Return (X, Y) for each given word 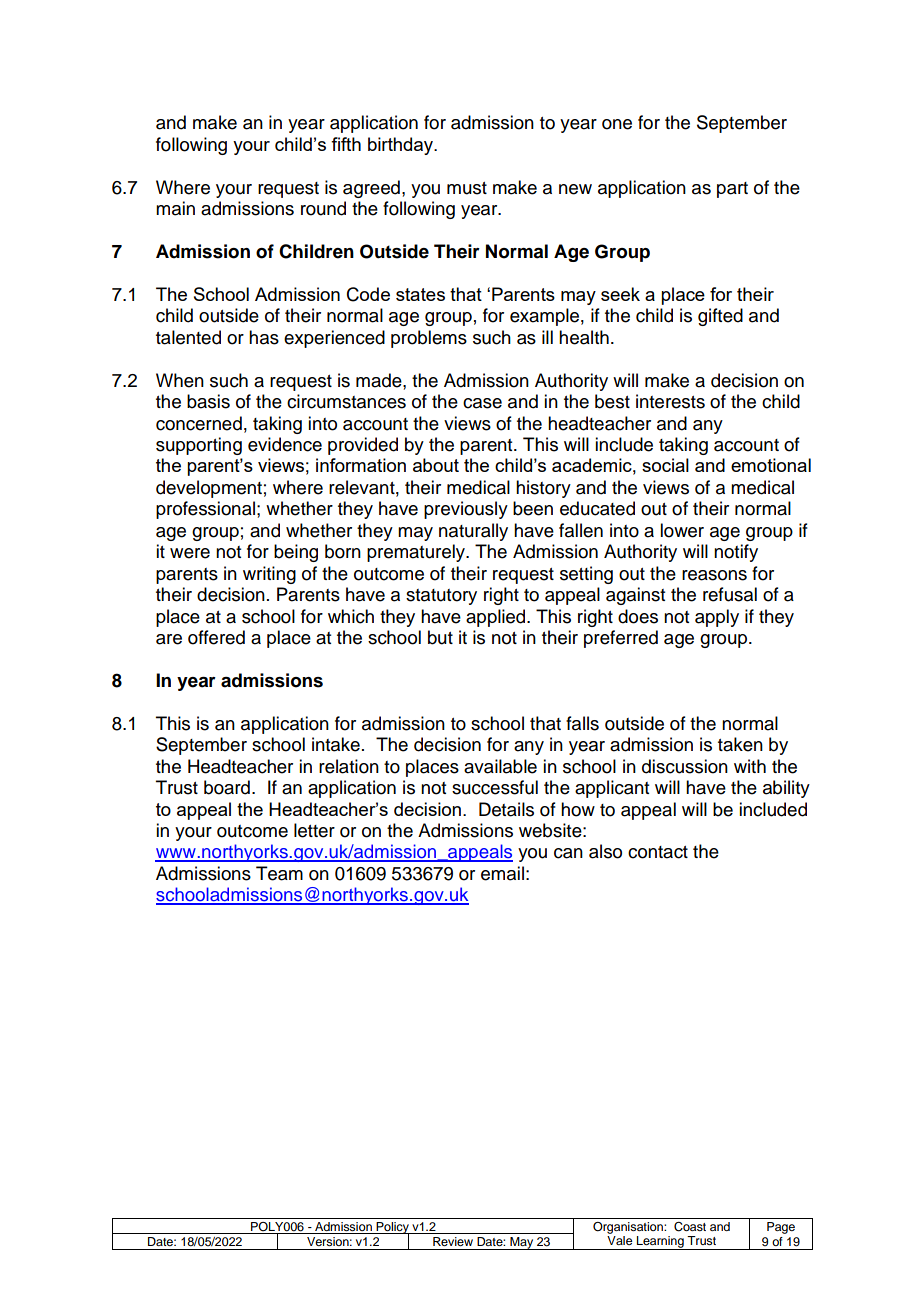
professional (205, 510)
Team (279, 873)
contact (658, 852)
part (732, 190)
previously (466, 510)
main (175, 208)
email (502, 873)
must (467, 188)
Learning (660, 1243)
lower (682, 530)
